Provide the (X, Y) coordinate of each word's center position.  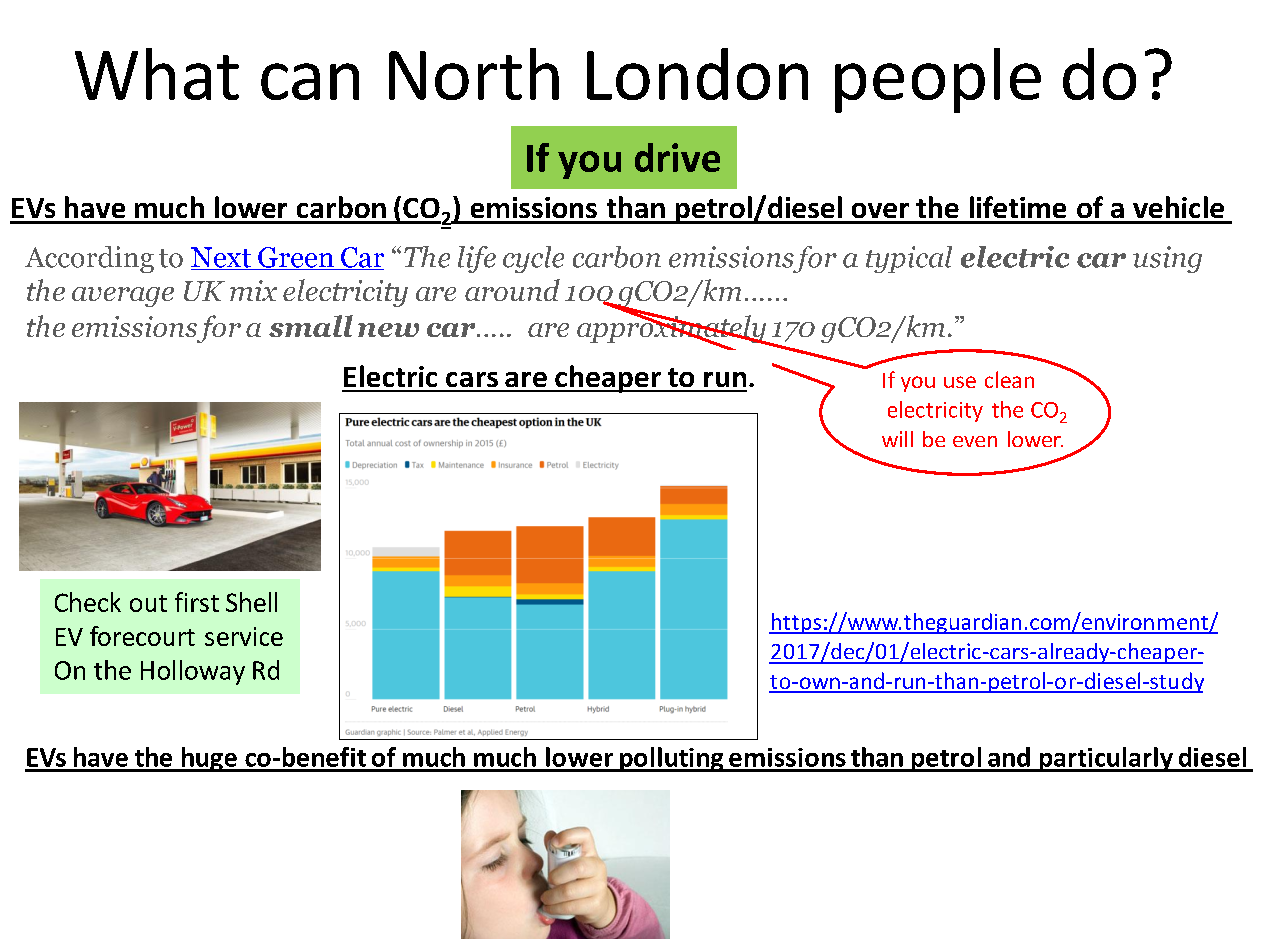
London (697, 74)
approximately (673, 329)
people (938, 80)
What (157, 74)
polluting (672, 759)
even (975, 441)
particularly (1106, 759)
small (311, 326)
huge (209, 759)
